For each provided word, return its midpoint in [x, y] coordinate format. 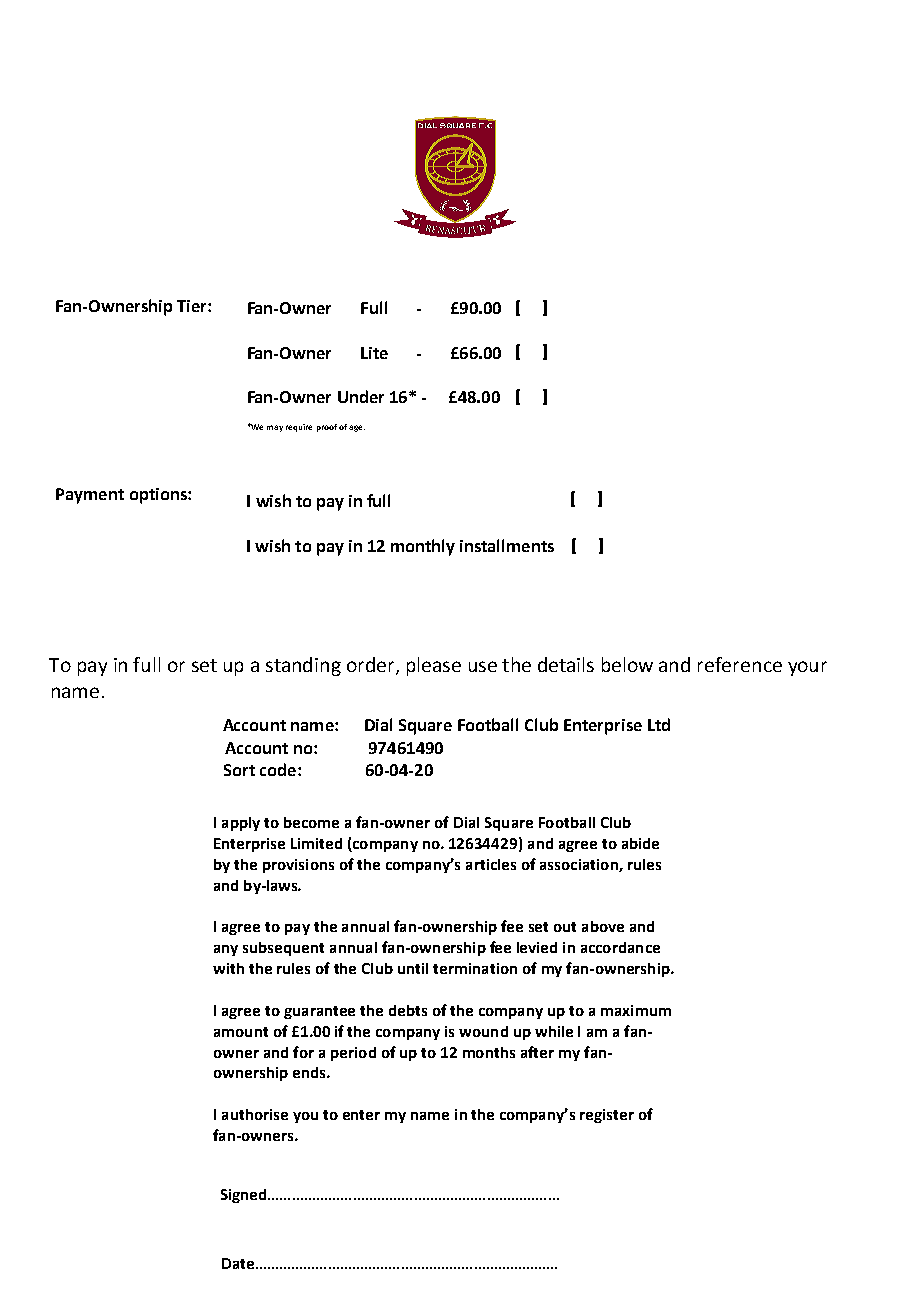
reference [740, 664]
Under [361, 396]
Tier [193, 306]
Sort [239, 770]
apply [241, 824]
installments [507, 545]
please [434, 666]
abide [640, 843]
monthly [423, 547]
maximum [636, 1010]
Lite [374, 353]
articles [491, 864]
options [159, 496]
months [489, 1052]
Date [239, 1263]
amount [241, 1032]
